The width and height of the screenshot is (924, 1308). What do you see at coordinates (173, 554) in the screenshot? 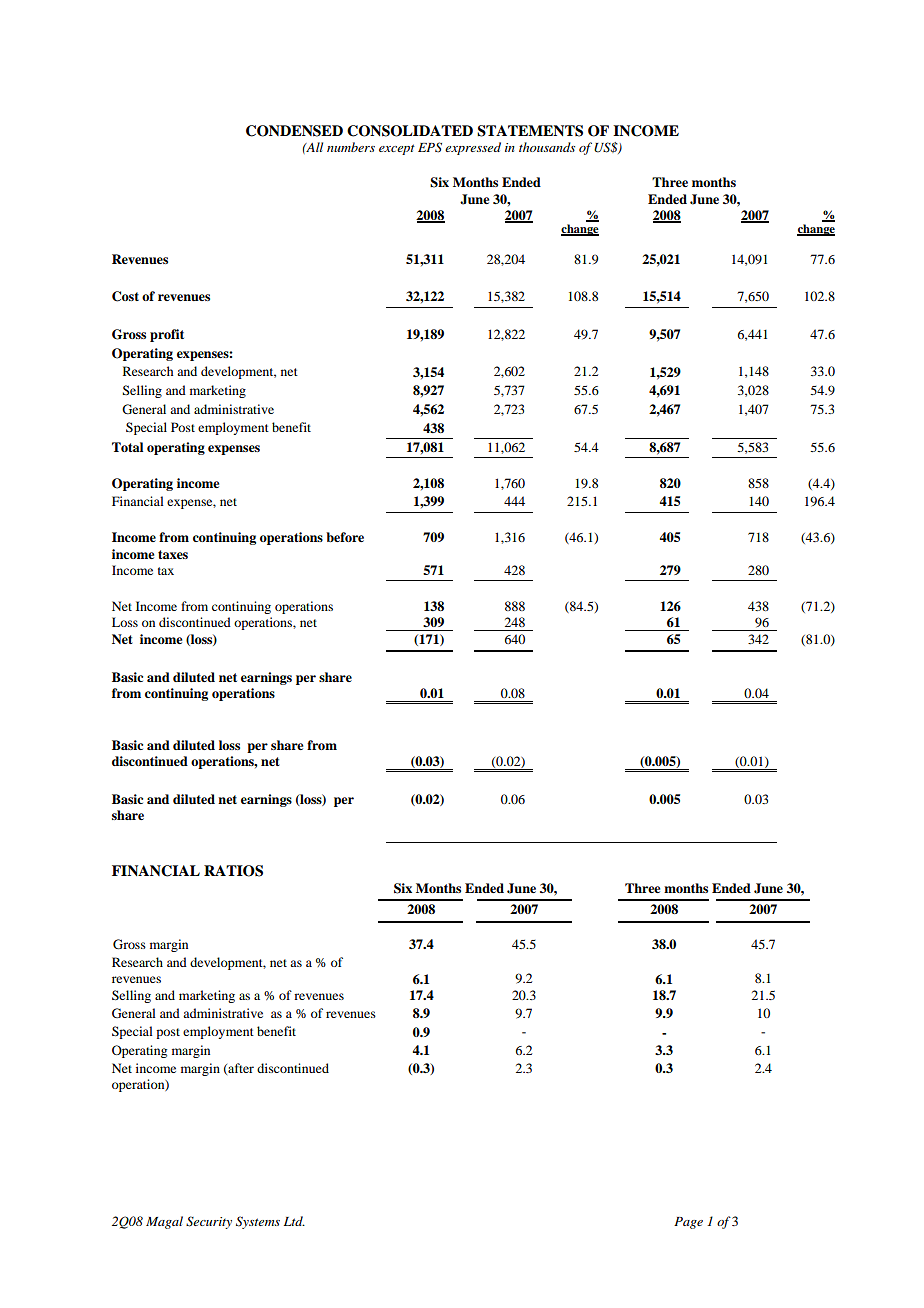
I see `taxes` at bounding box center [173, 554].
